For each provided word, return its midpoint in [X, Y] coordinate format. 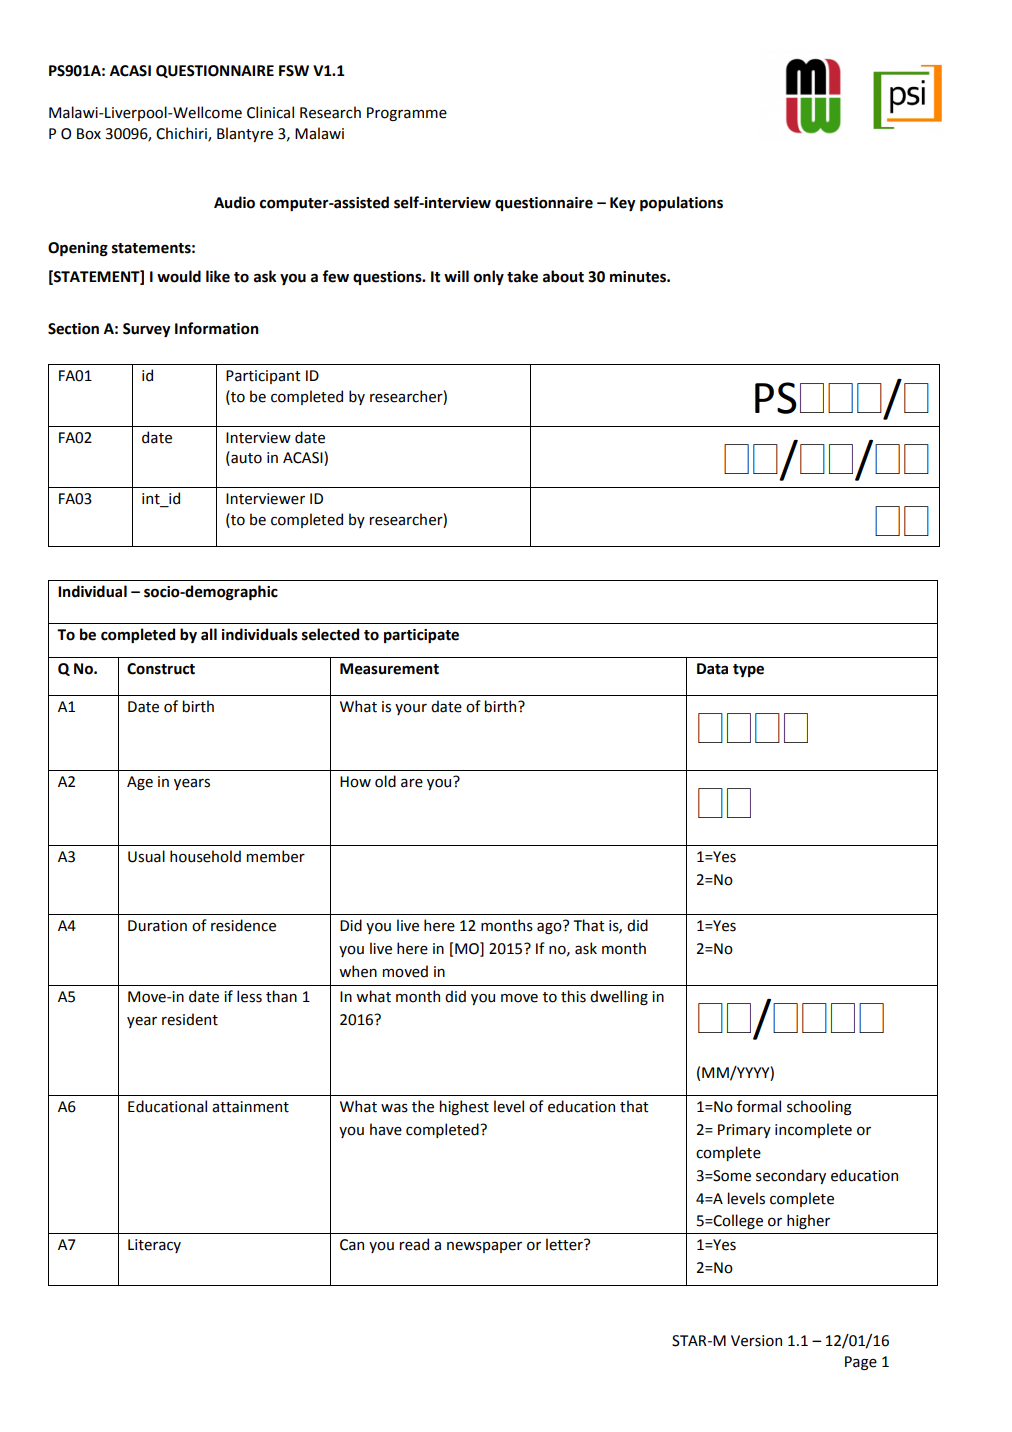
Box [89, 134]
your [411, 709]
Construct [161, 669]
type [748, 670]
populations [681, 203]
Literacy [154, 1246]
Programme [407, 114]
